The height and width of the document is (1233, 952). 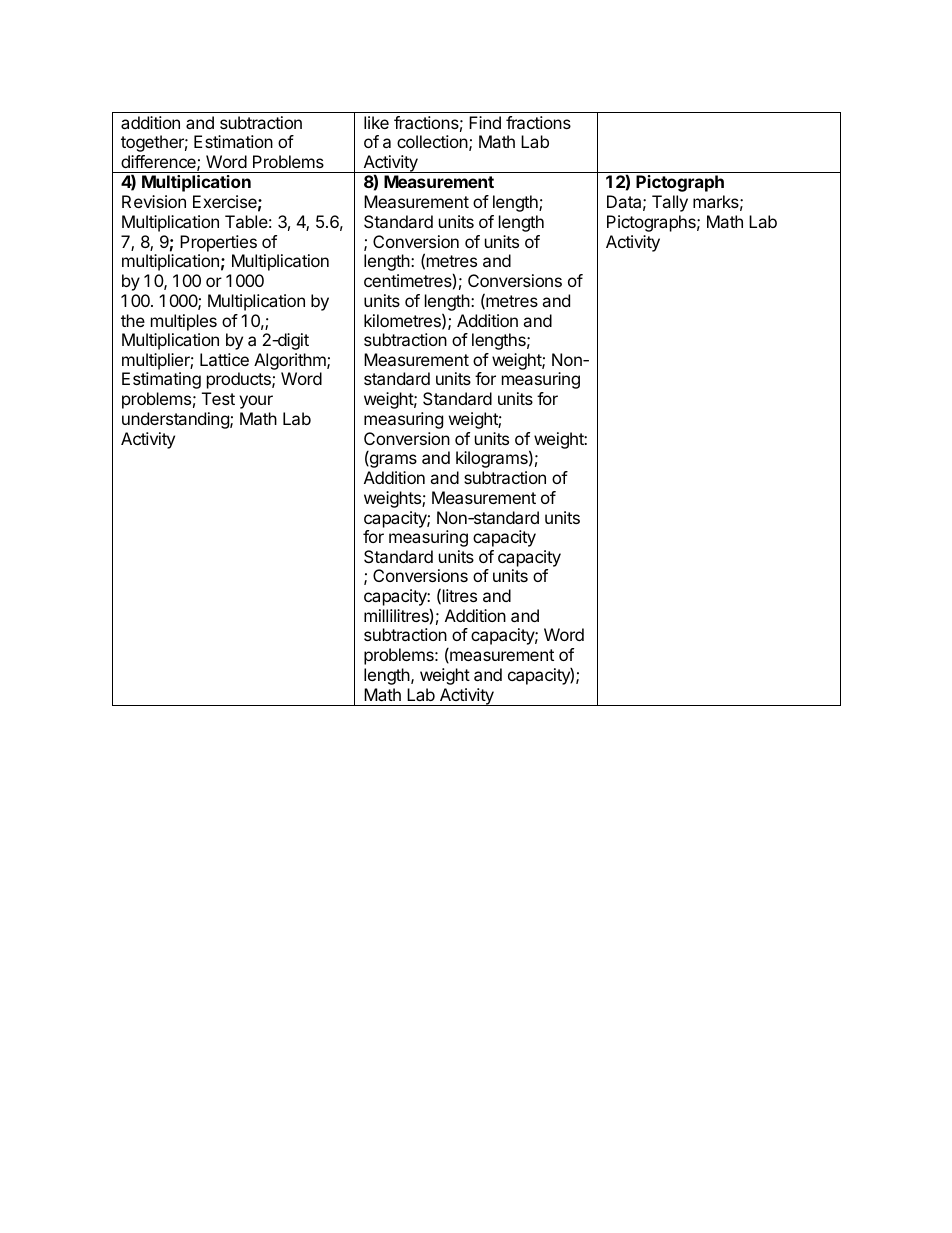 I want to click on collection, so click(x=432, y=141).
